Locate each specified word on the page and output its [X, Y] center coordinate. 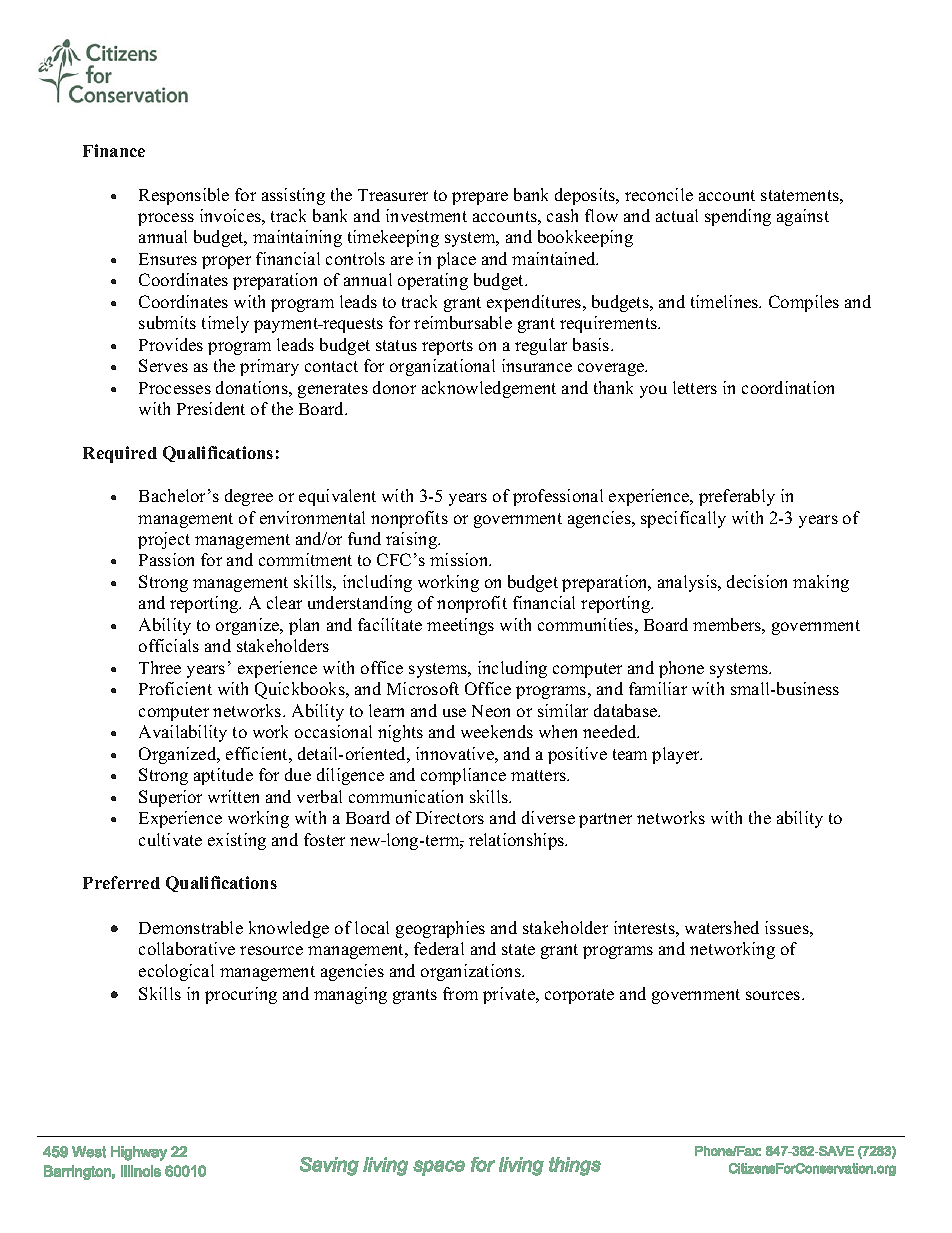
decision [757, 581]
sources [774, 995]
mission [460, 559]
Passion [166, 559]
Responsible [184, 196]
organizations [472, 972]
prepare [480, 198]
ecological [176, 972]
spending [738, 217]
